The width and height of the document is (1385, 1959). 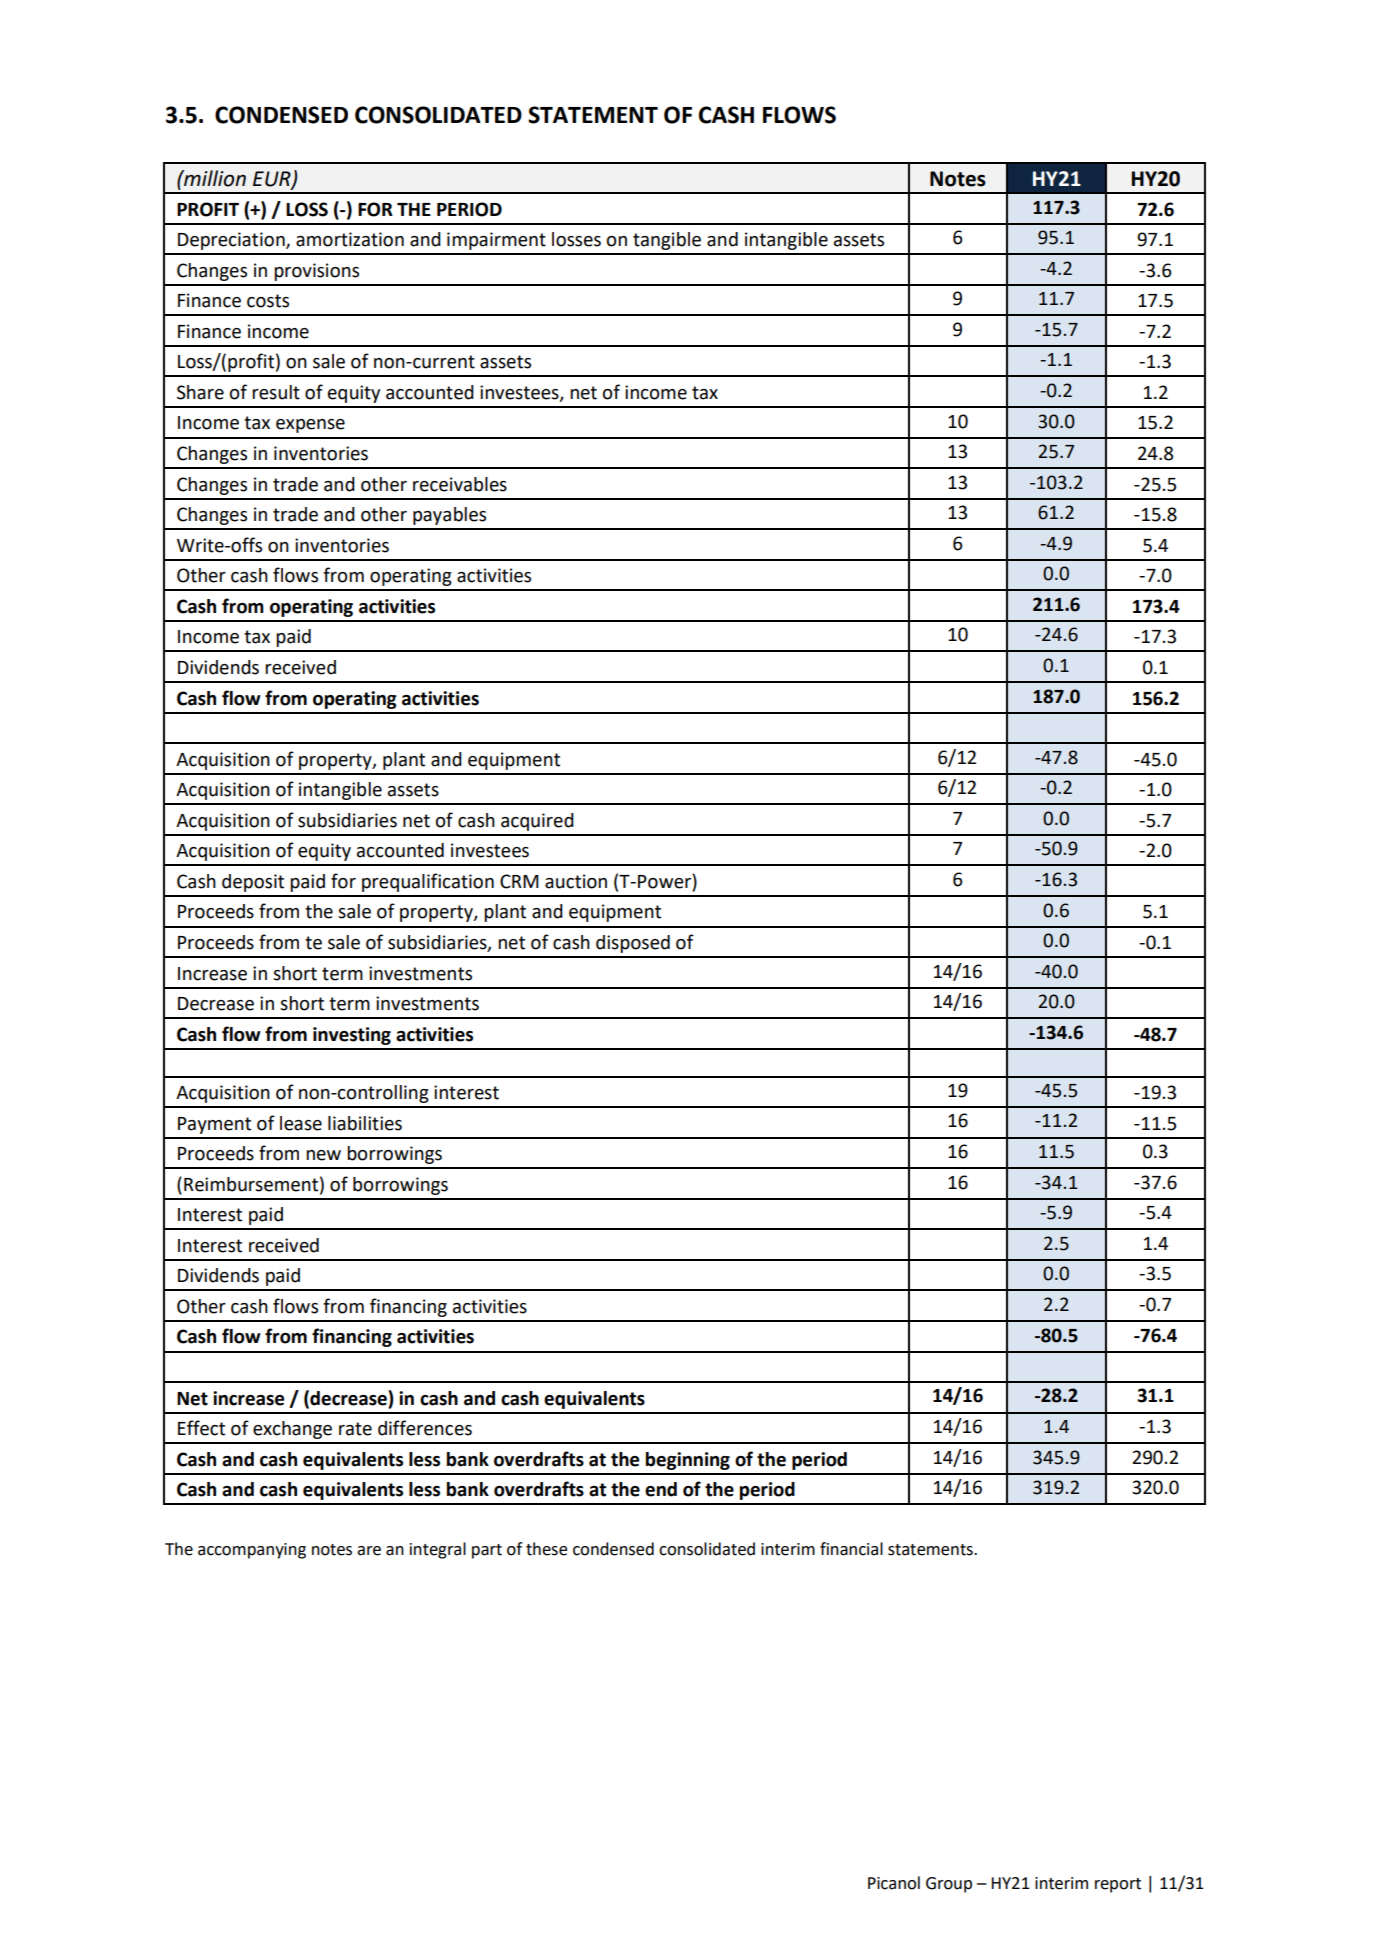 I want to click on exchange, so click(x=292, y=1430).
